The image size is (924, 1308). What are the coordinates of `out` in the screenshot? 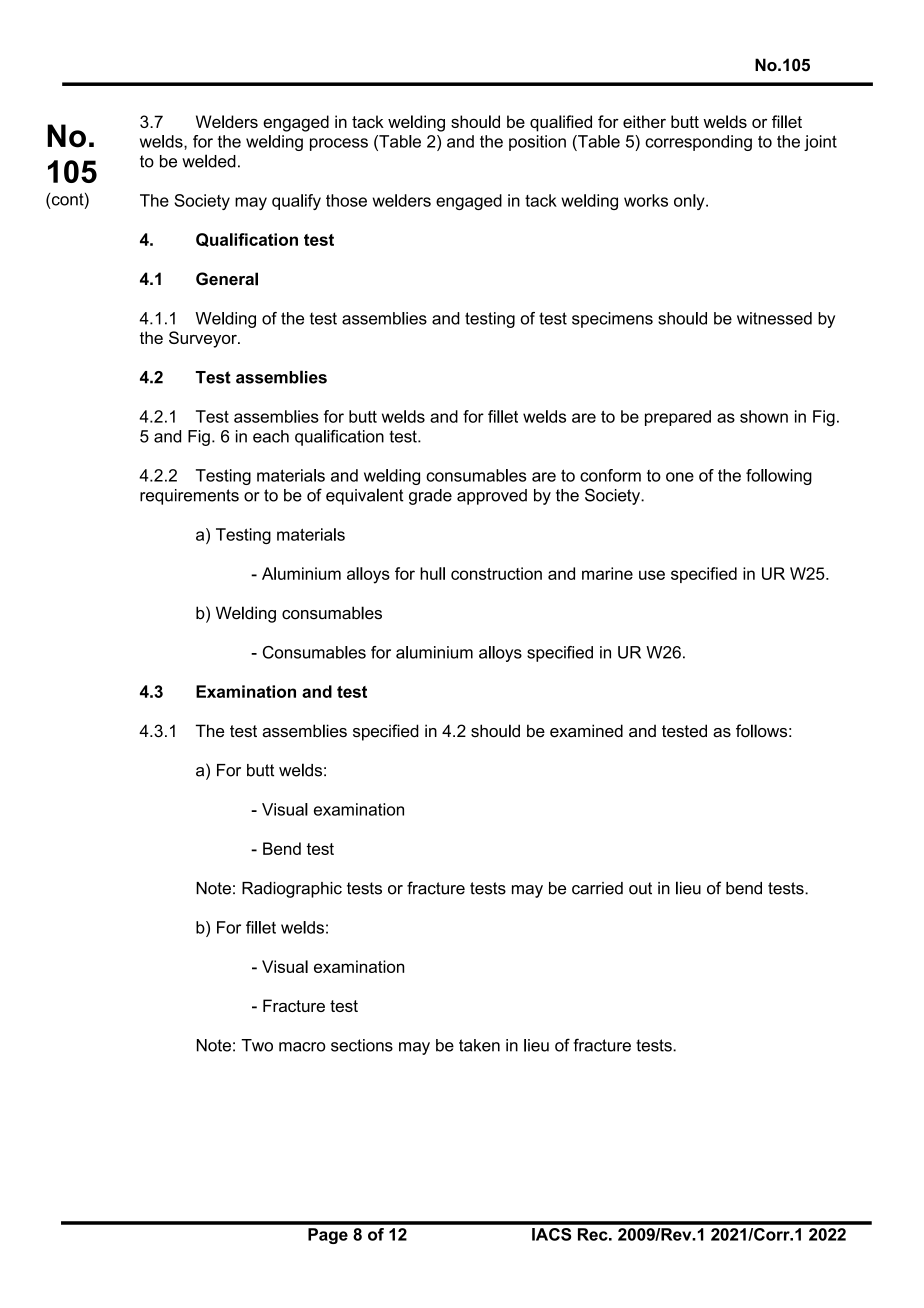 It's located at (640, 888).
